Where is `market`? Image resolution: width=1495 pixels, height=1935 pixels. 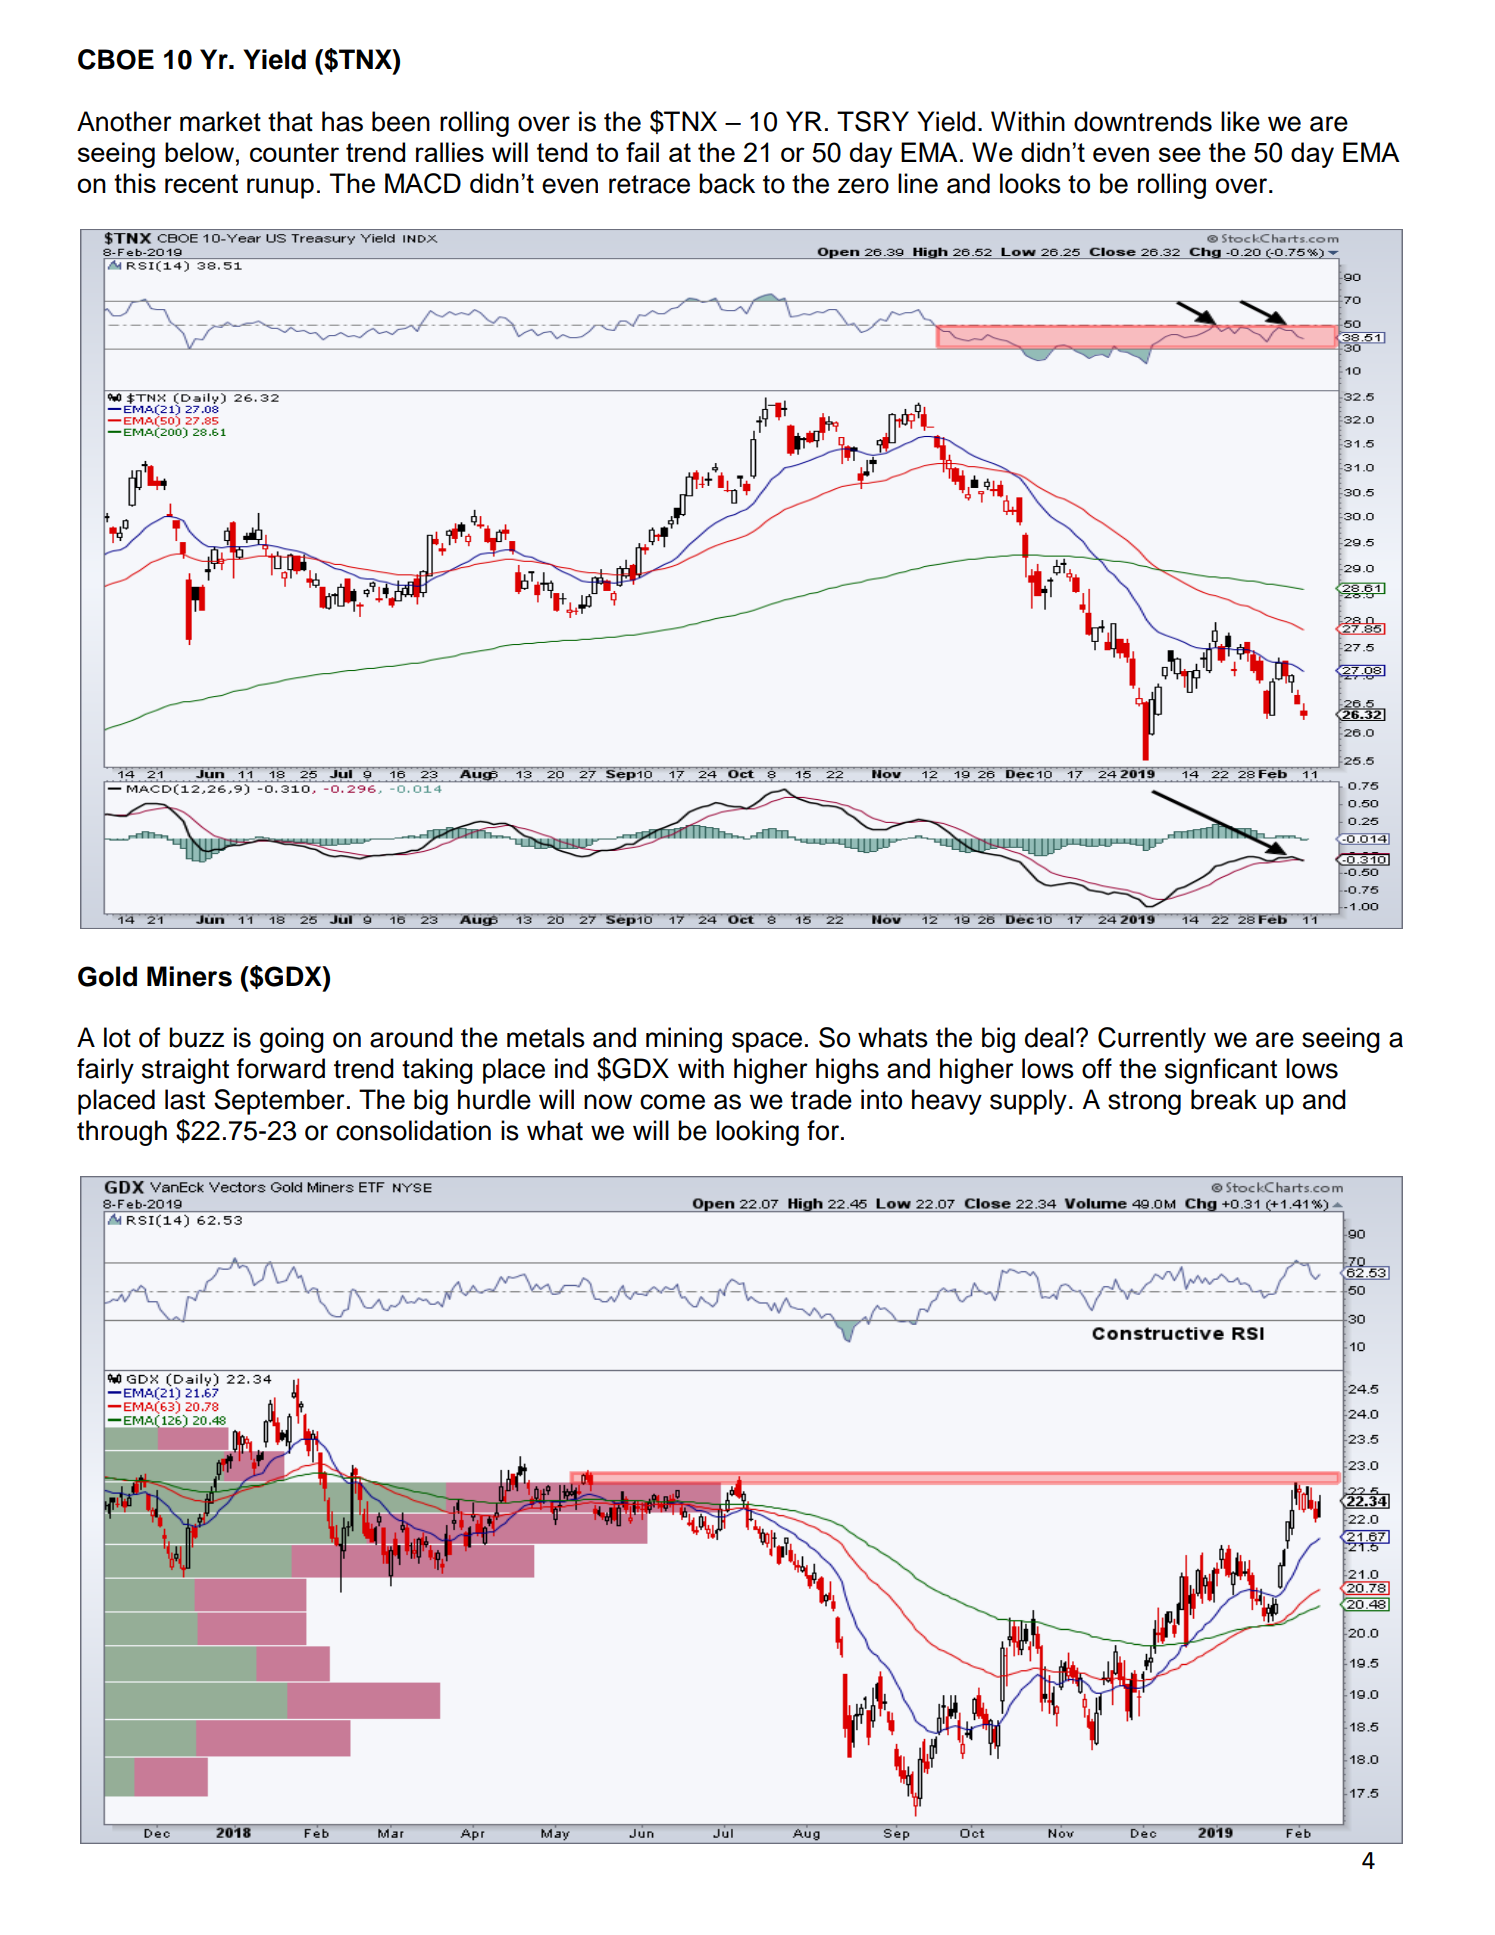
market is located at coordinates (220, 121).
